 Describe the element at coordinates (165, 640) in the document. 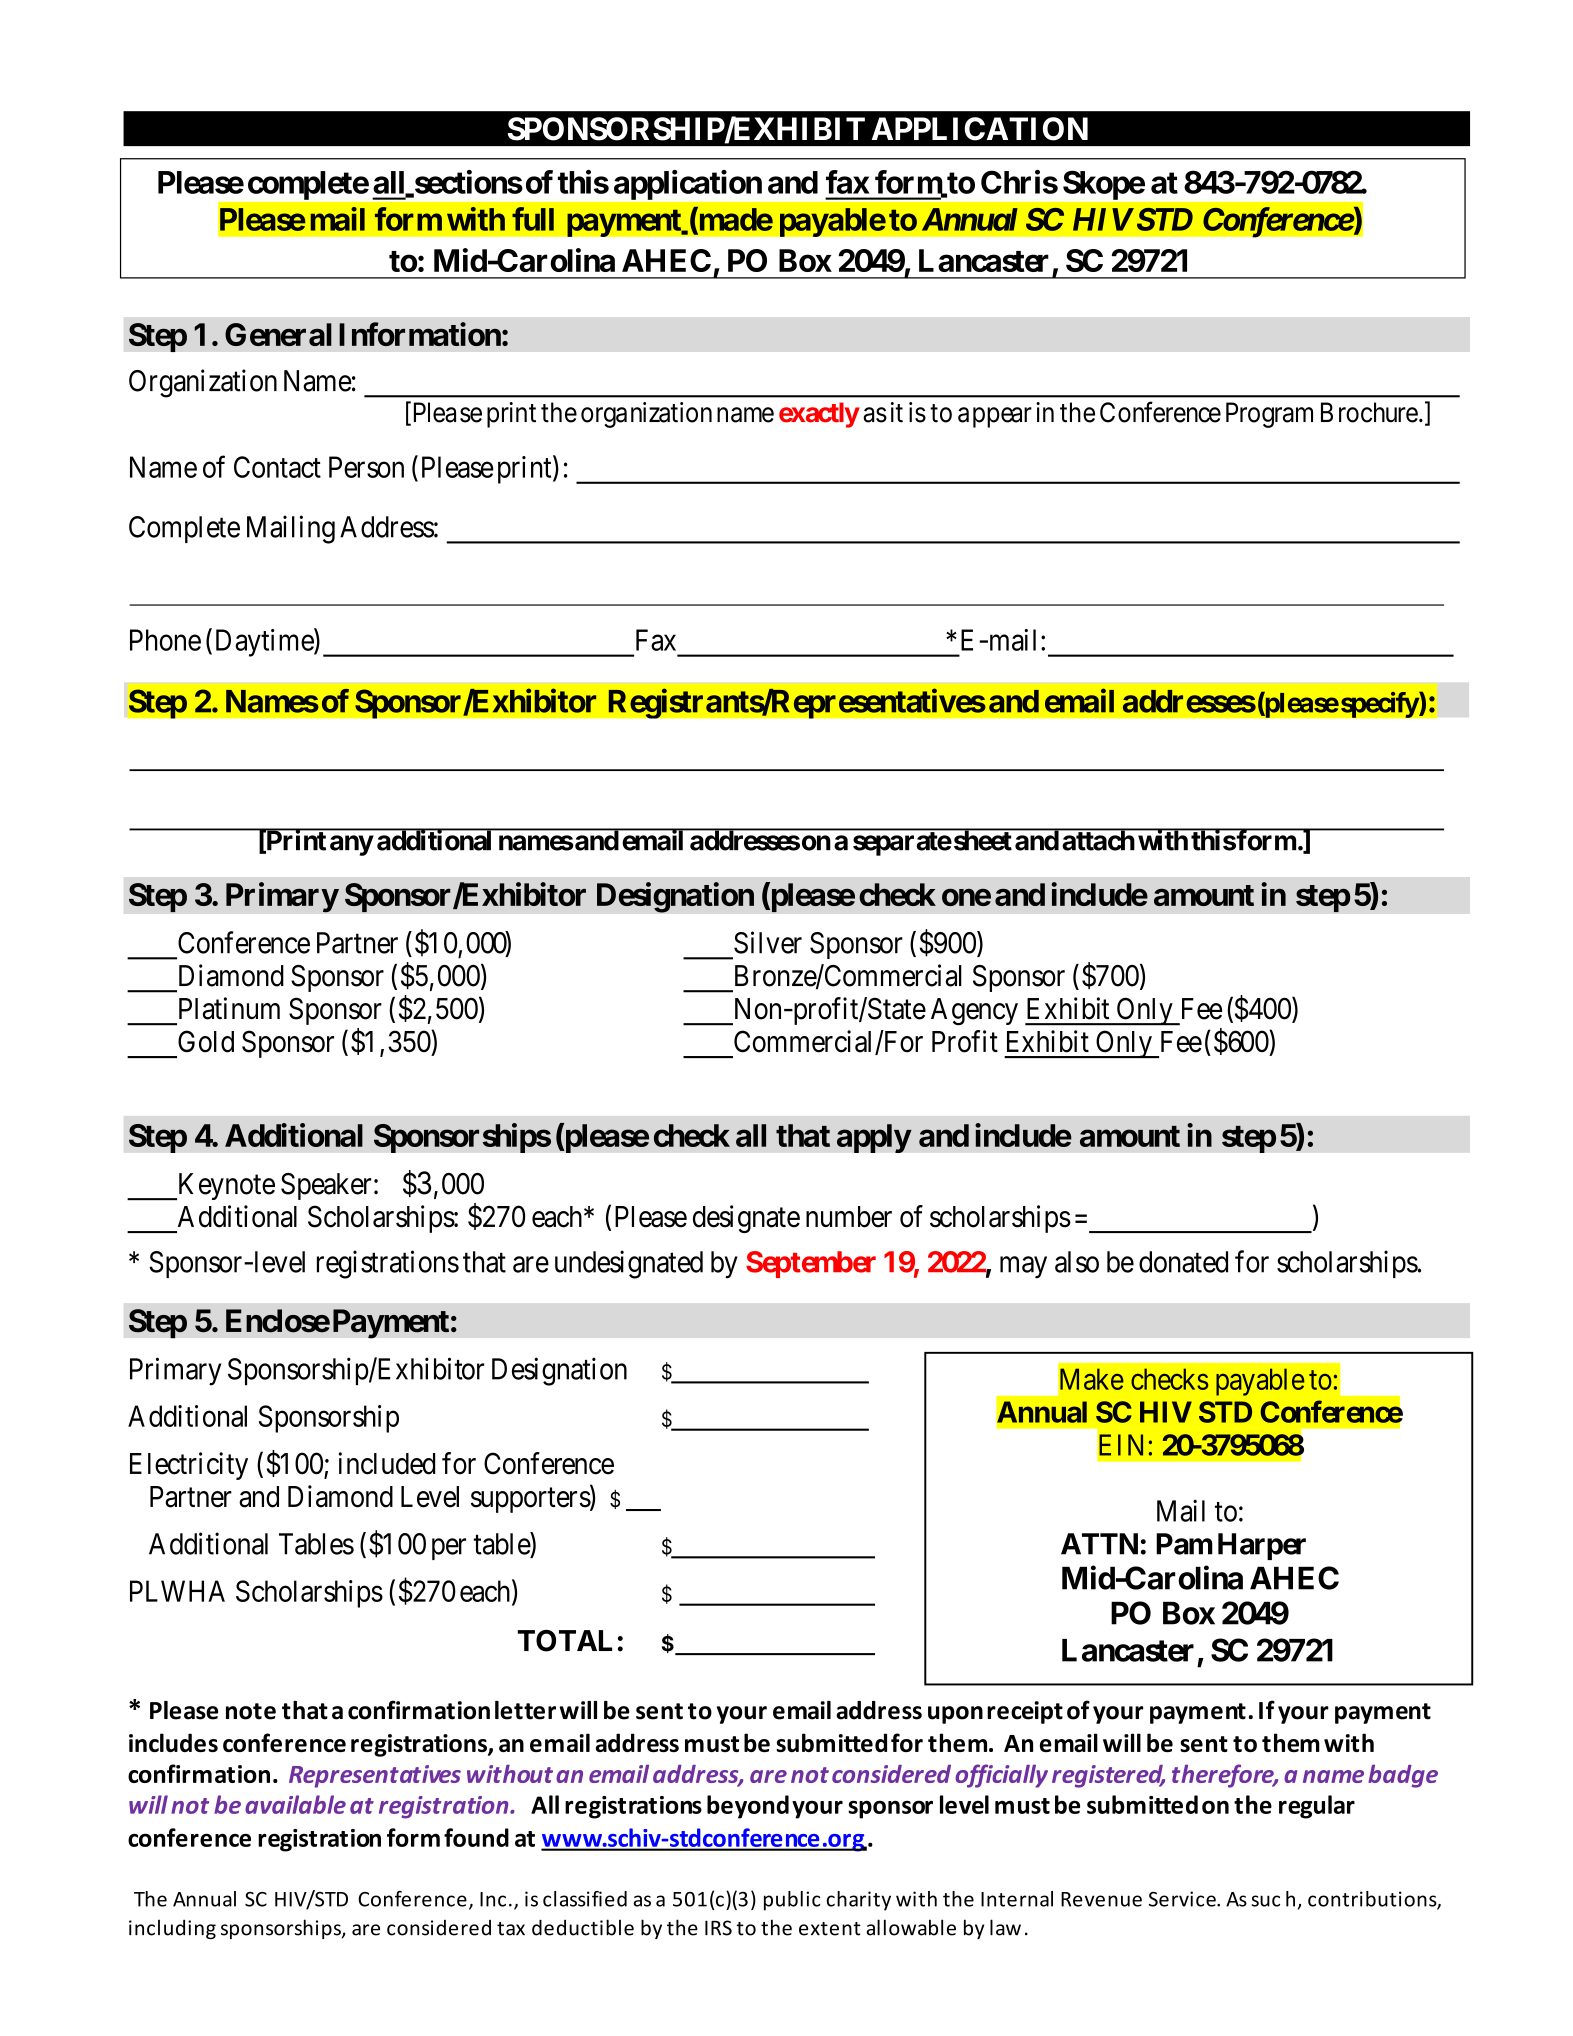

I see `Phone` at that location.
